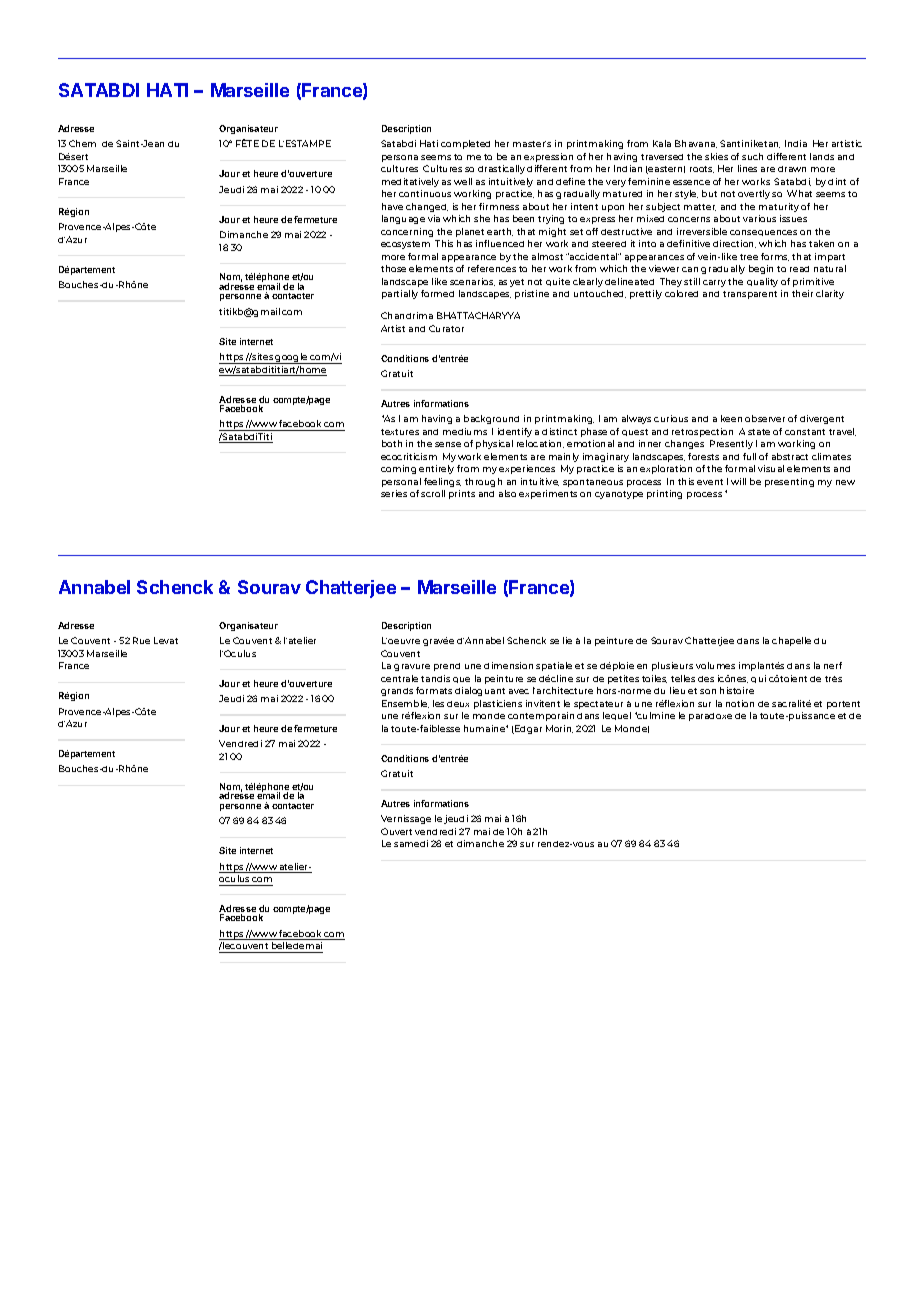 The image size is (924, 1308). Describe the element at coordinates (411, 843) in the screenshot. I see `samedi` at that location.
